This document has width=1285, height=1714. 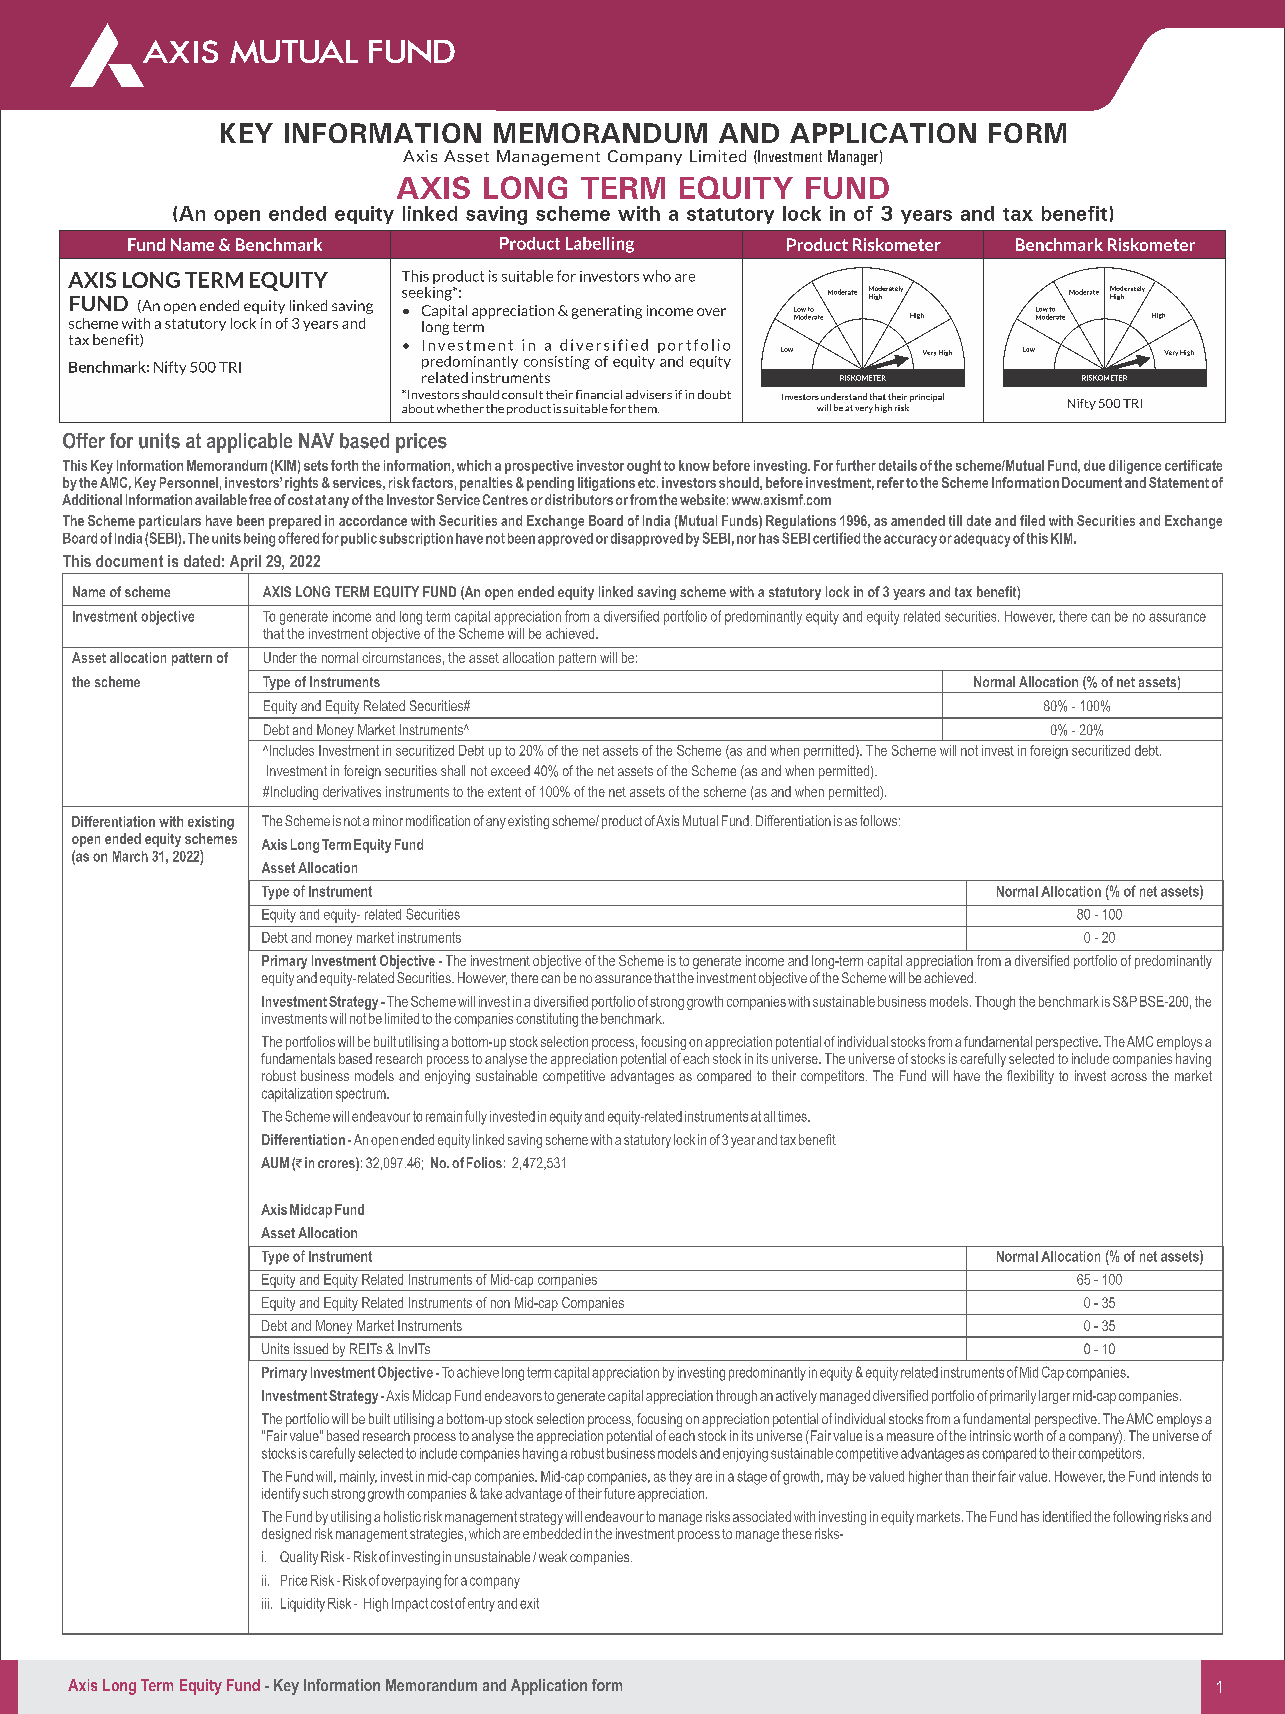 What do you see at coordinates (657, 276) in the document?
I see `who` at bounding box center [657, 276].
